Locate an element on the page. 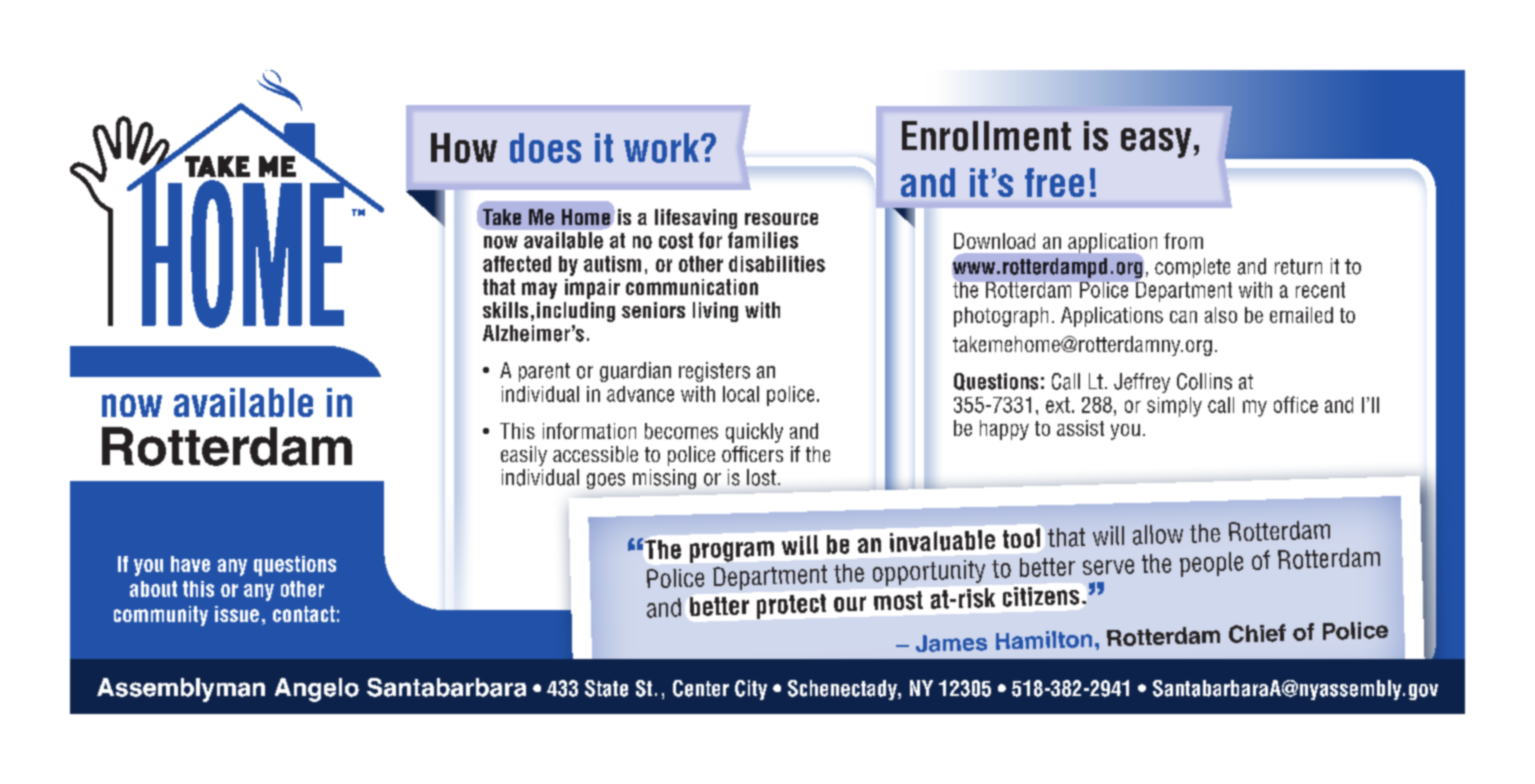 The height and width of the document is (784, 1535). have is located at coordinates (190, 564).
